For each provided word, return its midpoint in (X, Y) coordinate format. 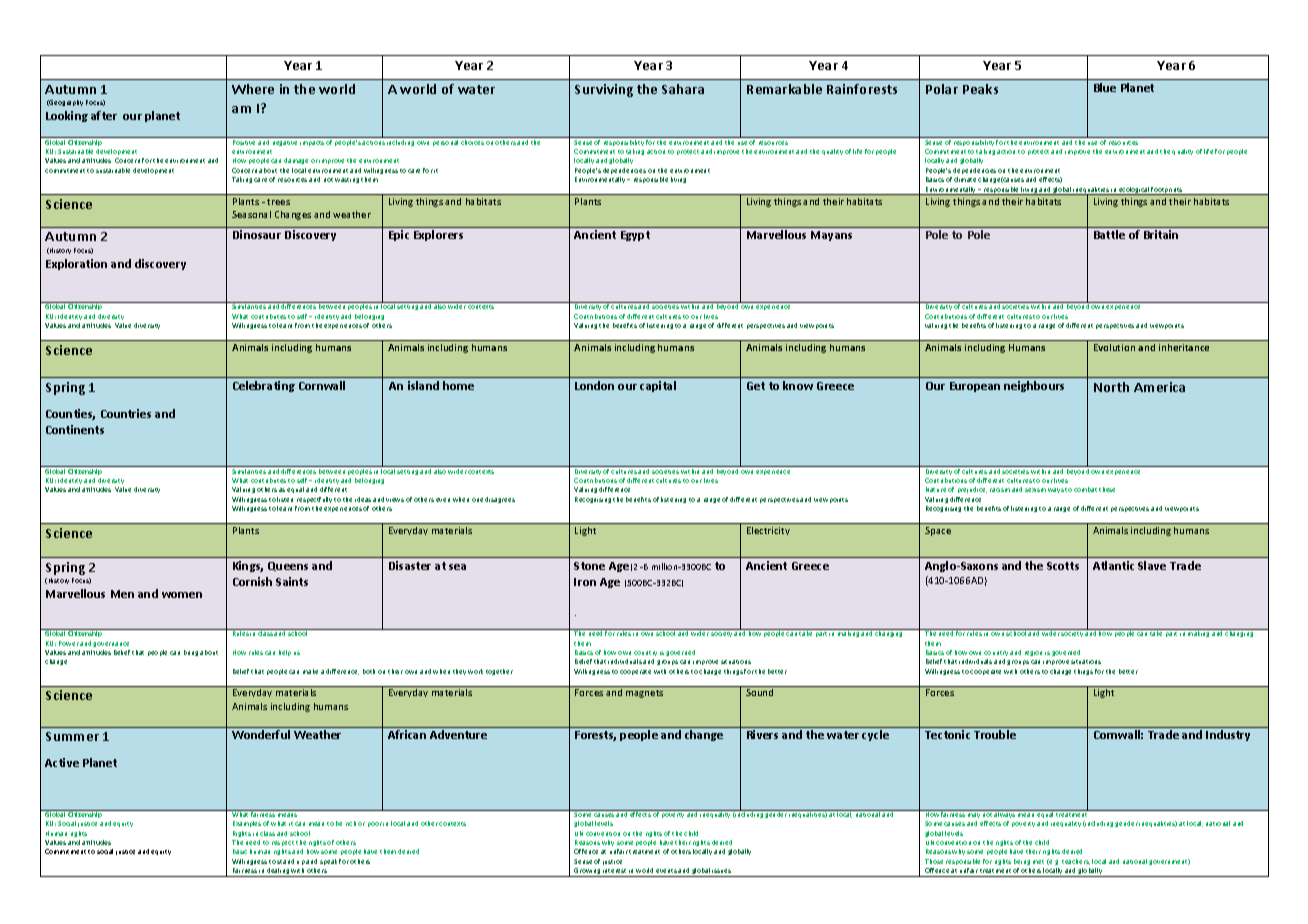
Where (253, 89)
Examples (247, 824)
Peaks (980, 89)
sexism (1035, 490)
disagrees (500, 500)
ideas (363, 499)
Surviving (604, 90)
